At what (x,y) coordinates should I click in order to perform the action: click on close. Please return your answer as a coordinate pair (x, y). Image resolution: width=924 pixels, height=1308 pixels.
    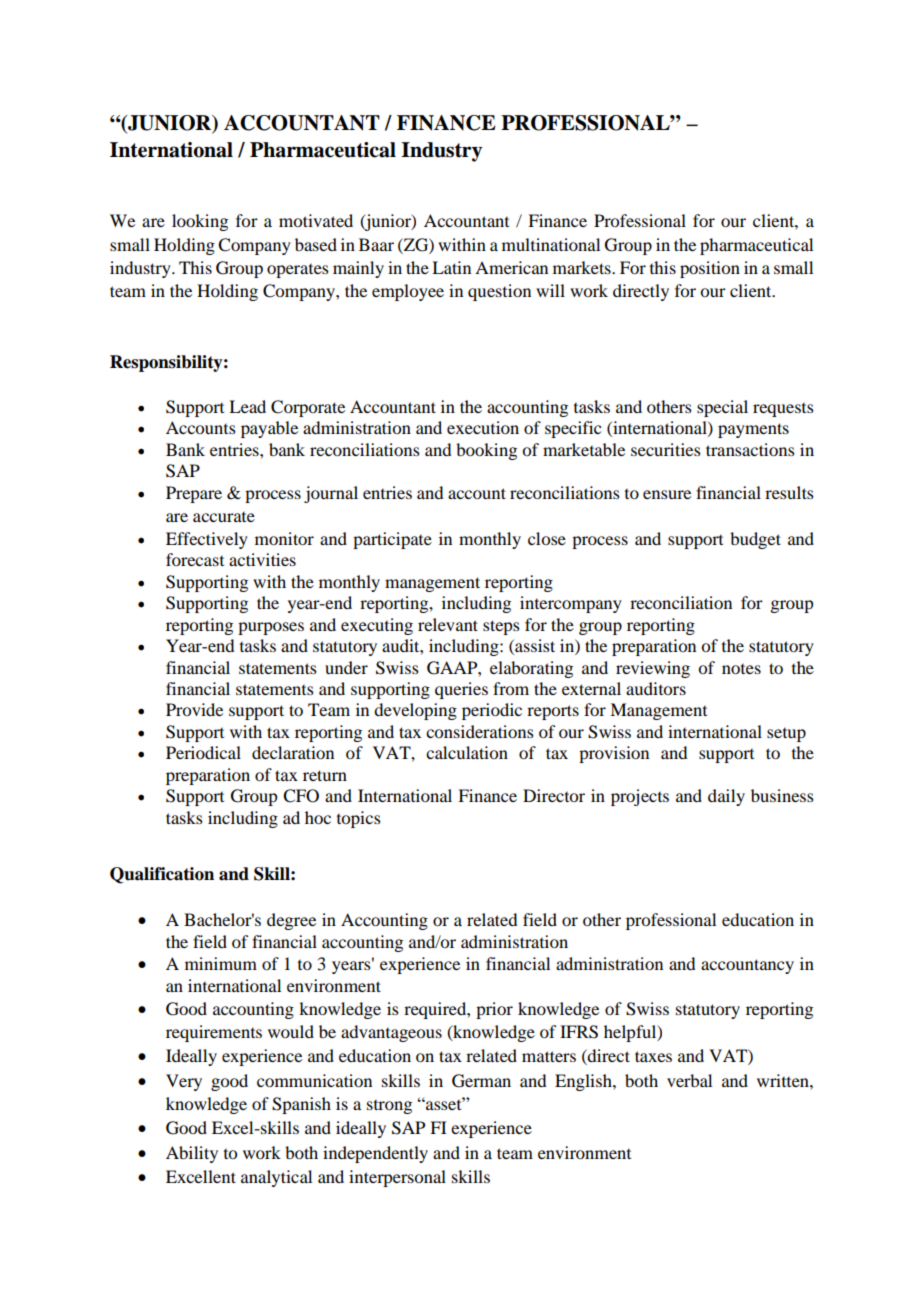
    Looking at the image, I should click on (547, 538).
